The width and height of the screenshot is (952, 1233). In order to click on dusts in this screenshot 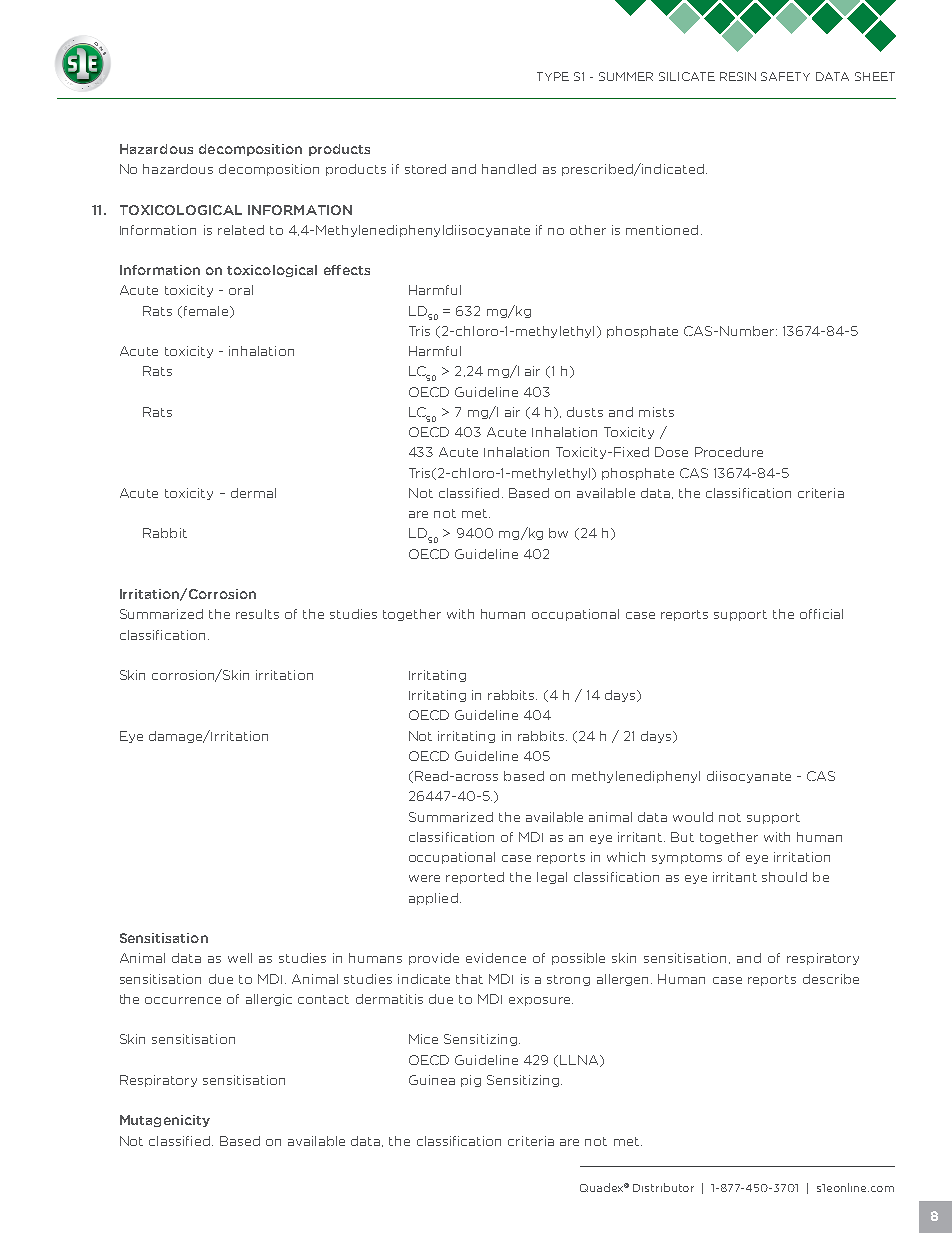, I will do `click(585, 412)`.
